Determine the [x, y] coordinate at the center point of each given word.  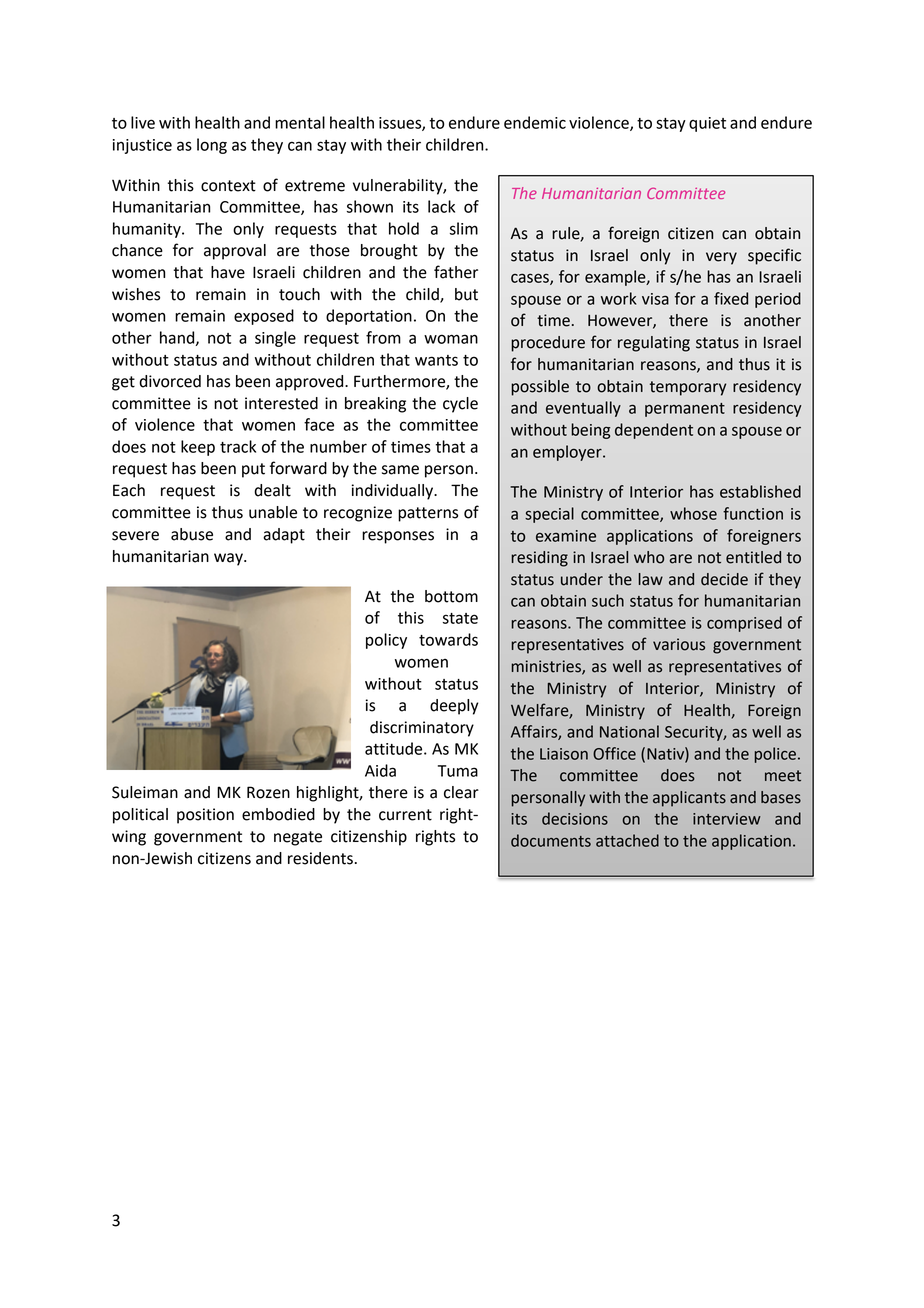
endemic [535, 122]
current [405, 815]
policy [386, 641]
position [205, 816]
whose [693, 513]
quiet [707, 124]
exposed [264, 317]
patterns [428, 514]
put [253, 470]
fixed [731, 298]
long [212, 146]
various [679, 644]
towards [448, 639]
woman [451, 339]
